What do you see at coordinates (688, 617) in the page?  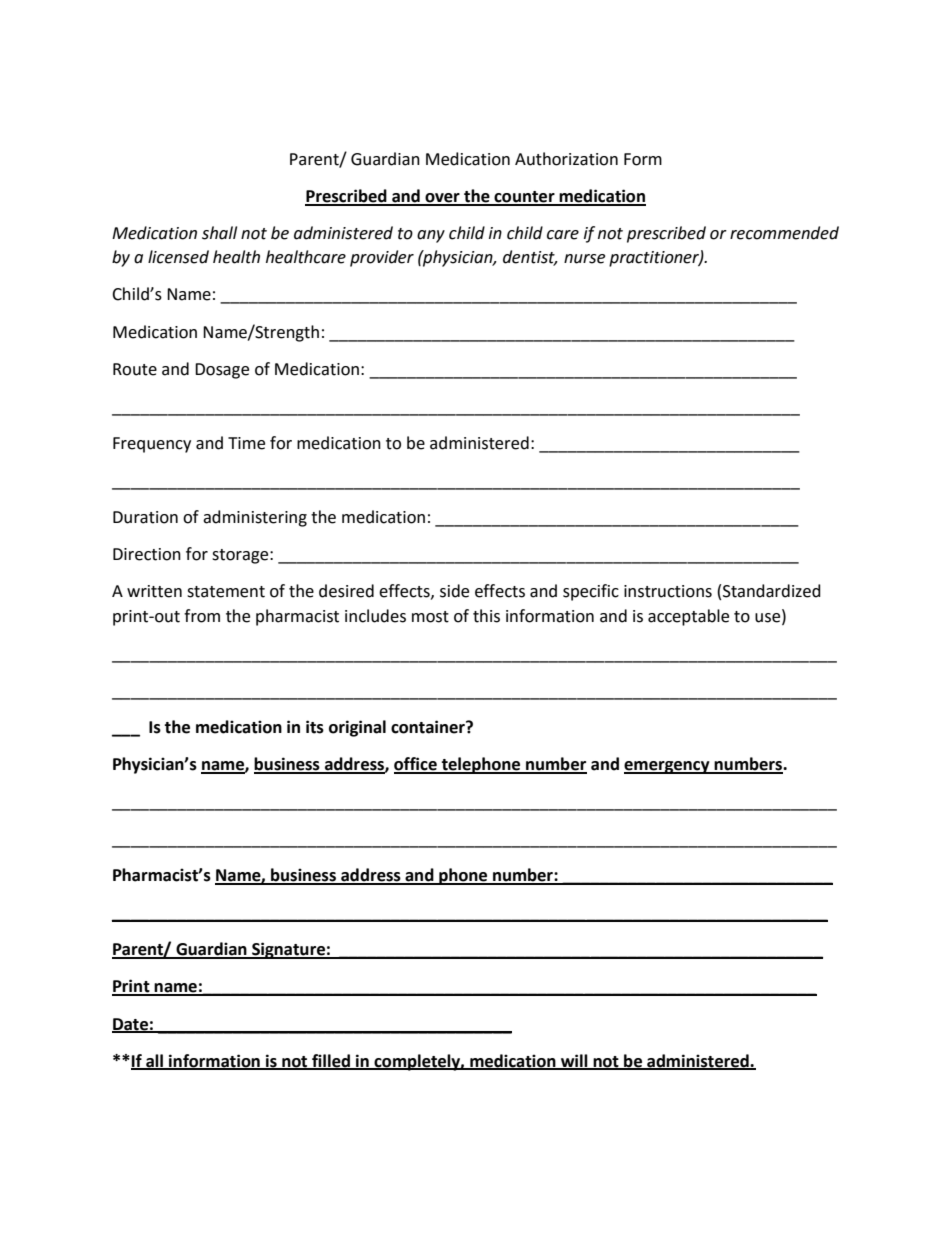 I see `acceptable` at bounding box center [688, 617].
